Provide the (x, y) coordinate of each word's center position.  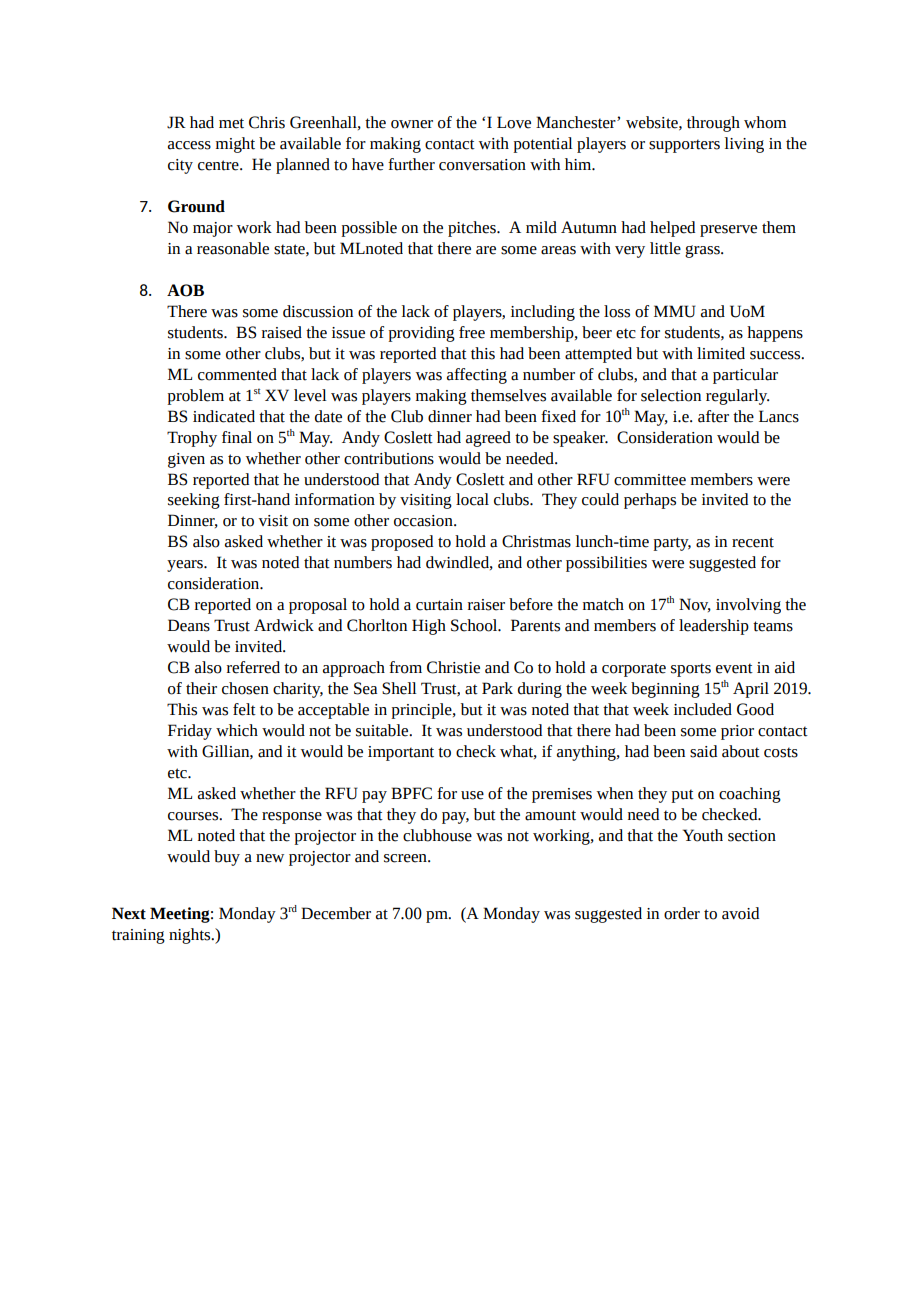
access (189, 145)
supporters (684, 146)
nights (191, 936)
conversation (482, 165)
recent (753, 542)
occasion (424, 521)
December (336, 913)
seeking (194, 501)
